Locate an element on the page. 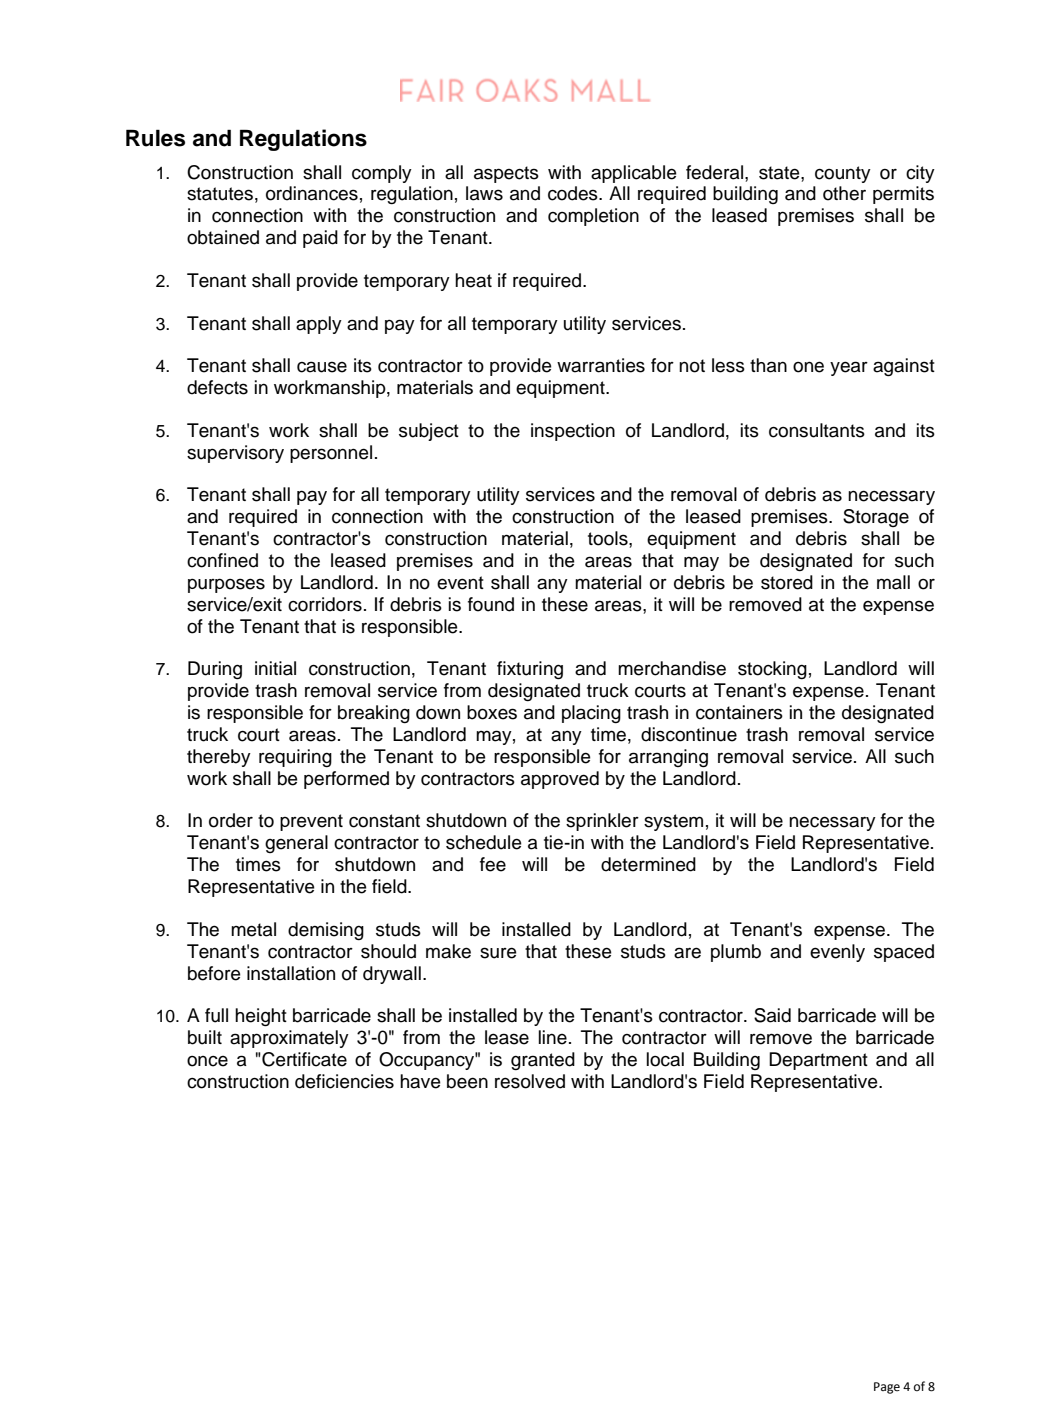  defects is located at coordinates (217, 387).
